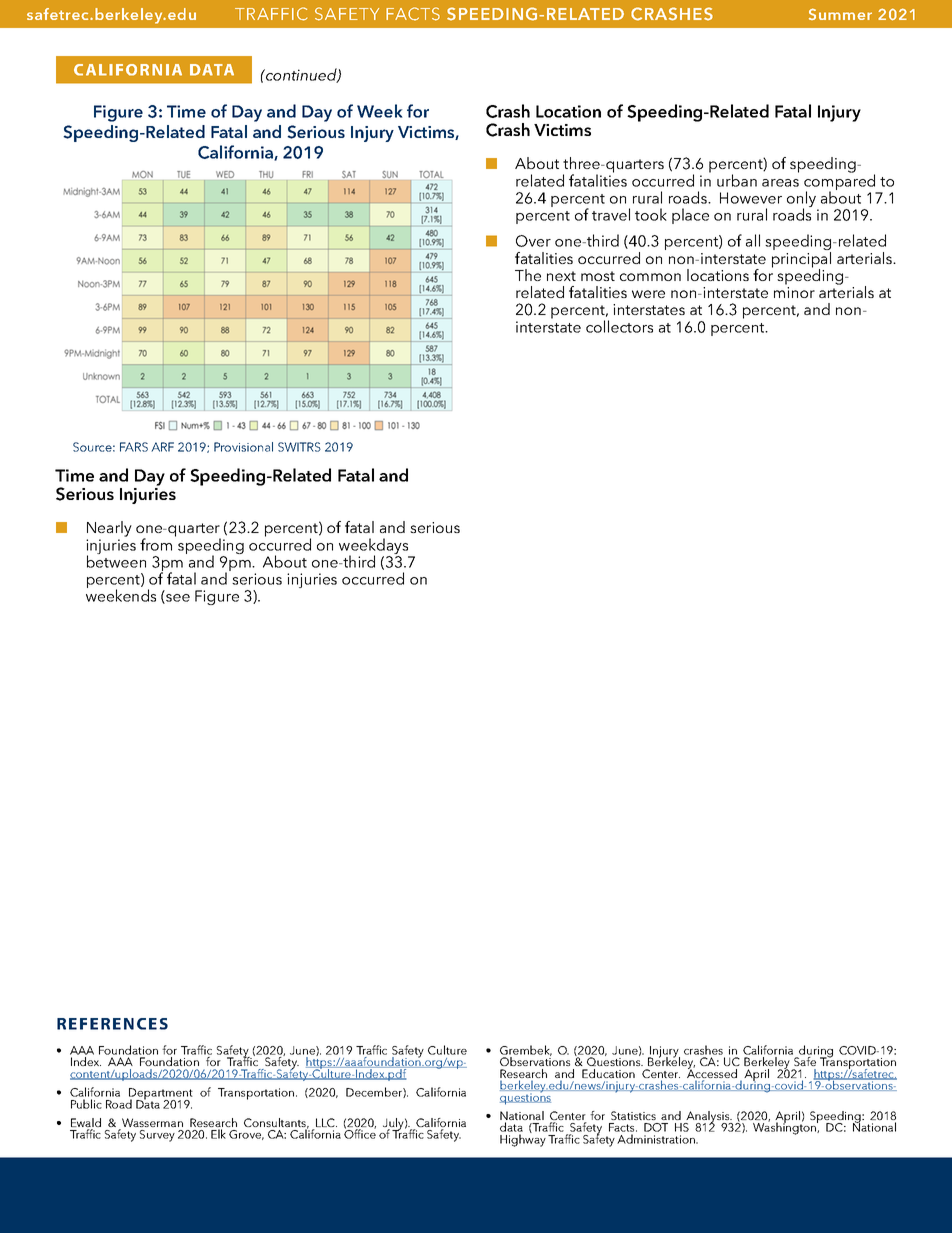 The image size is (952, 1233). Describe the element at coordinates (794, 292) in the image. I see `minor` at that location.
